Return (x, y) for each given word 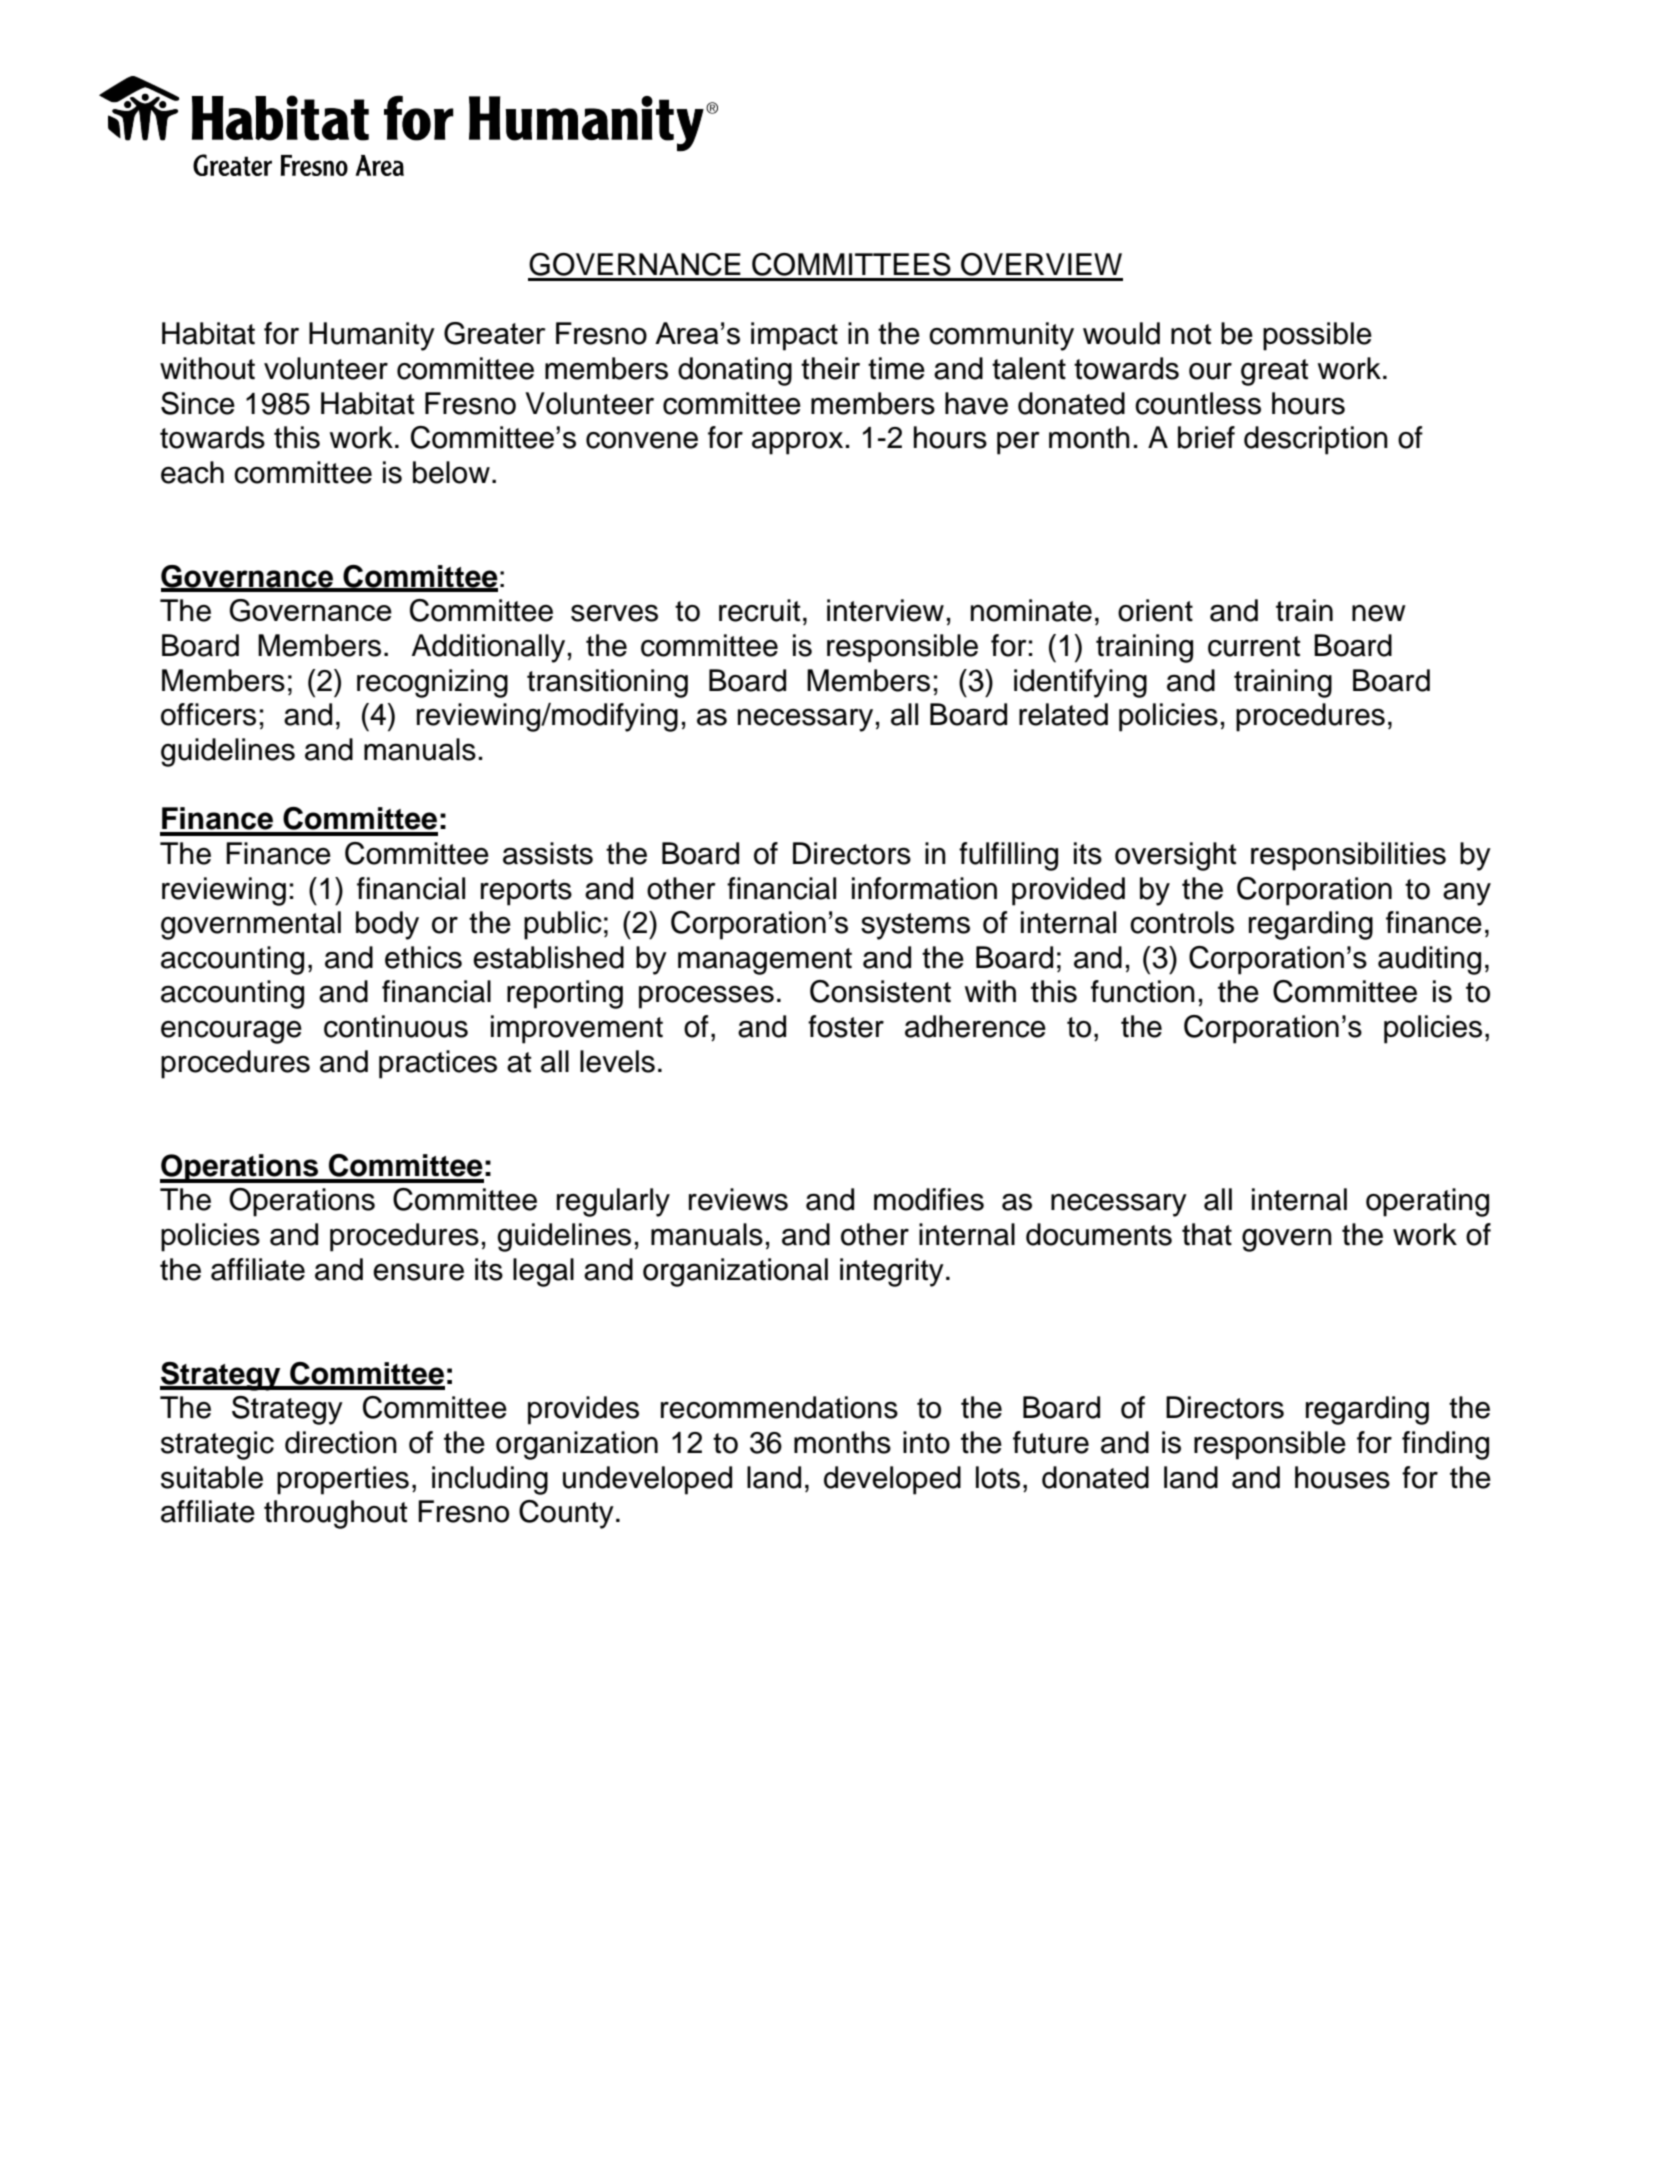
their (830, 368)
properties (343, 1480)
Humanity (372, 336)
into (926, 1442)
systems (915, 926)
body (387, 925)
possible (1317, 336)
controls (1182, 922)
